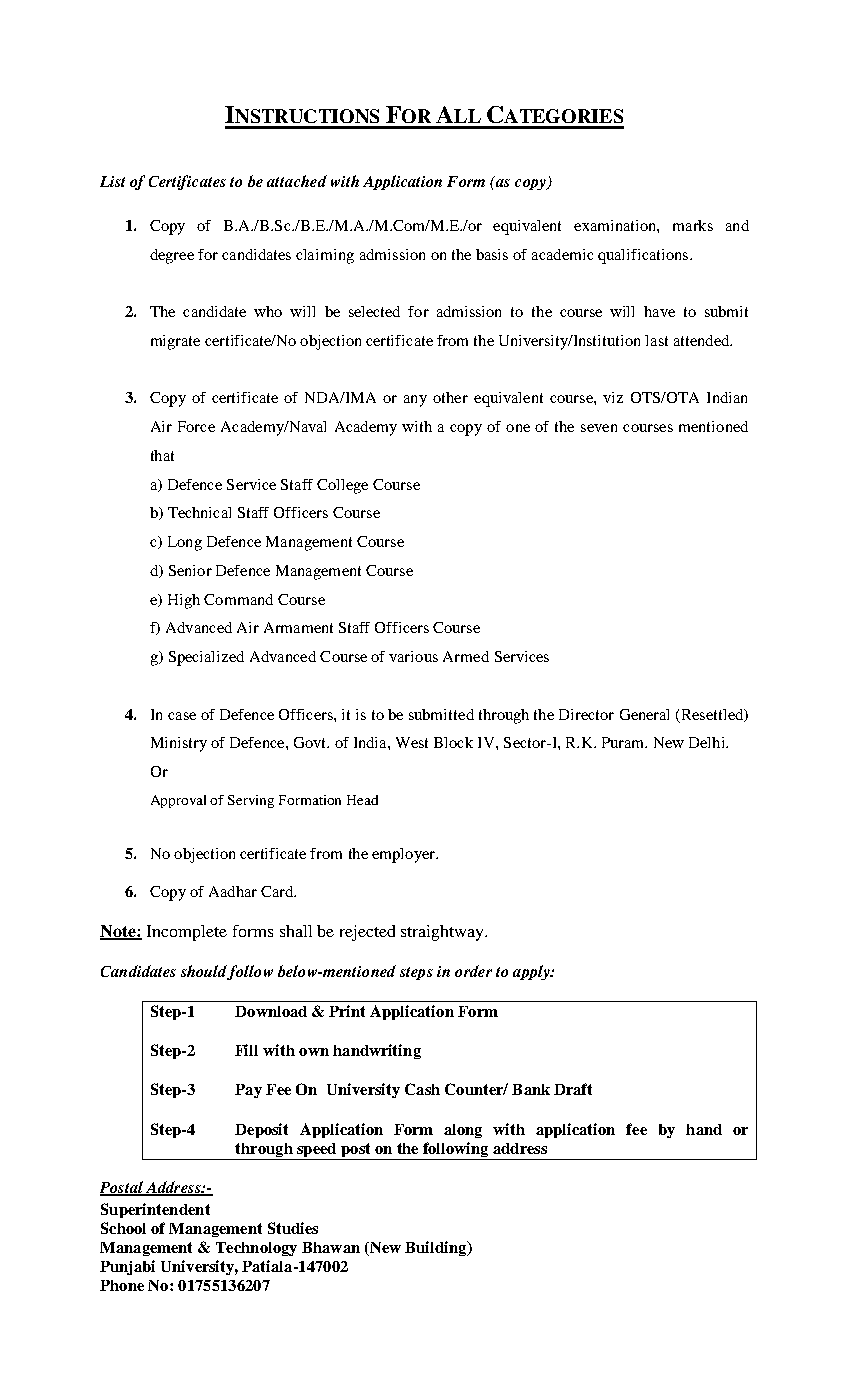  Describe the element at coordinates (187, 933) in the document. I see `Incomplete` at that location.
